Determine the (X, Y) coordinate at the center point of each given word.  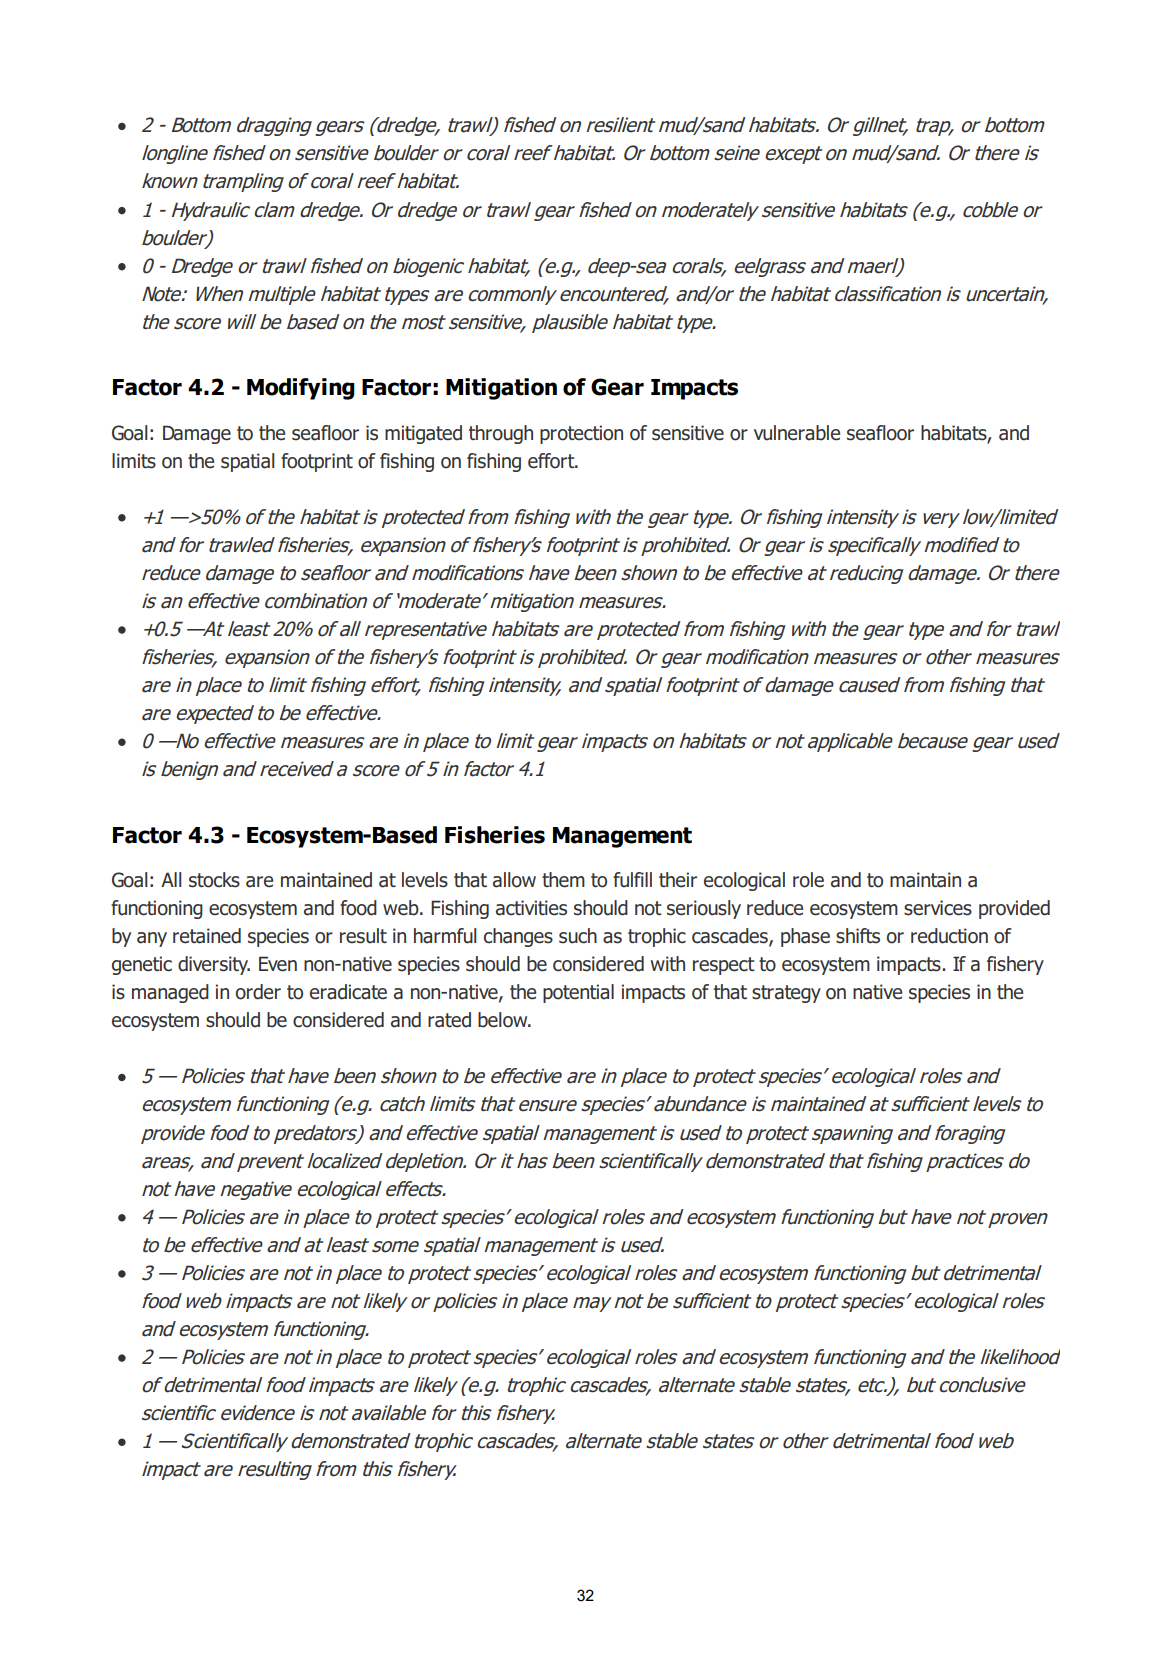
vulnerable (797, 433)
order (258, 992)
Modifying (301, 389)
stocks (214, 880)
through (501, 434)
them (563, 880)
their (678, 880)
